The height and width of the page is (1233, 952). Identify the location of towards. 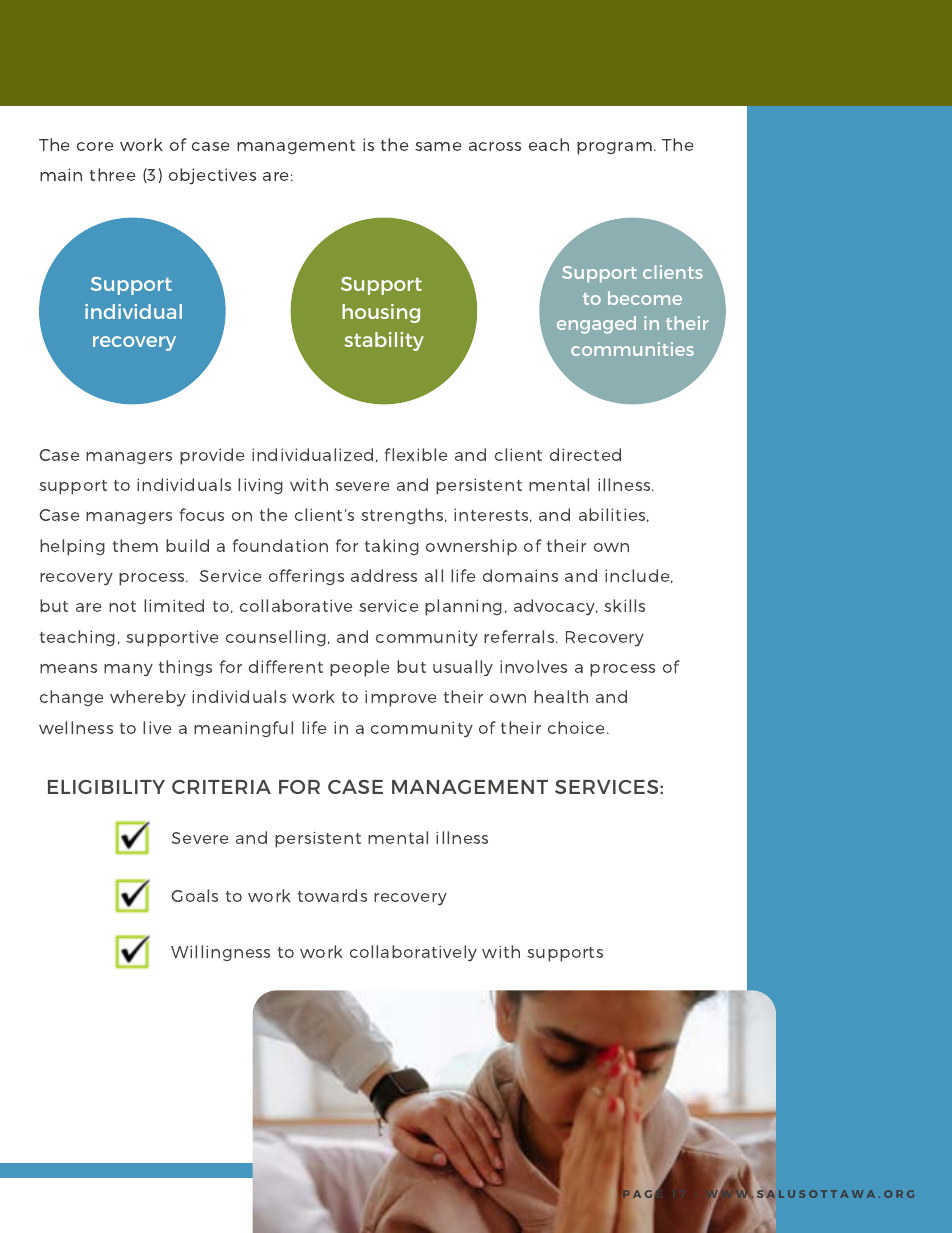
(332, 895).
